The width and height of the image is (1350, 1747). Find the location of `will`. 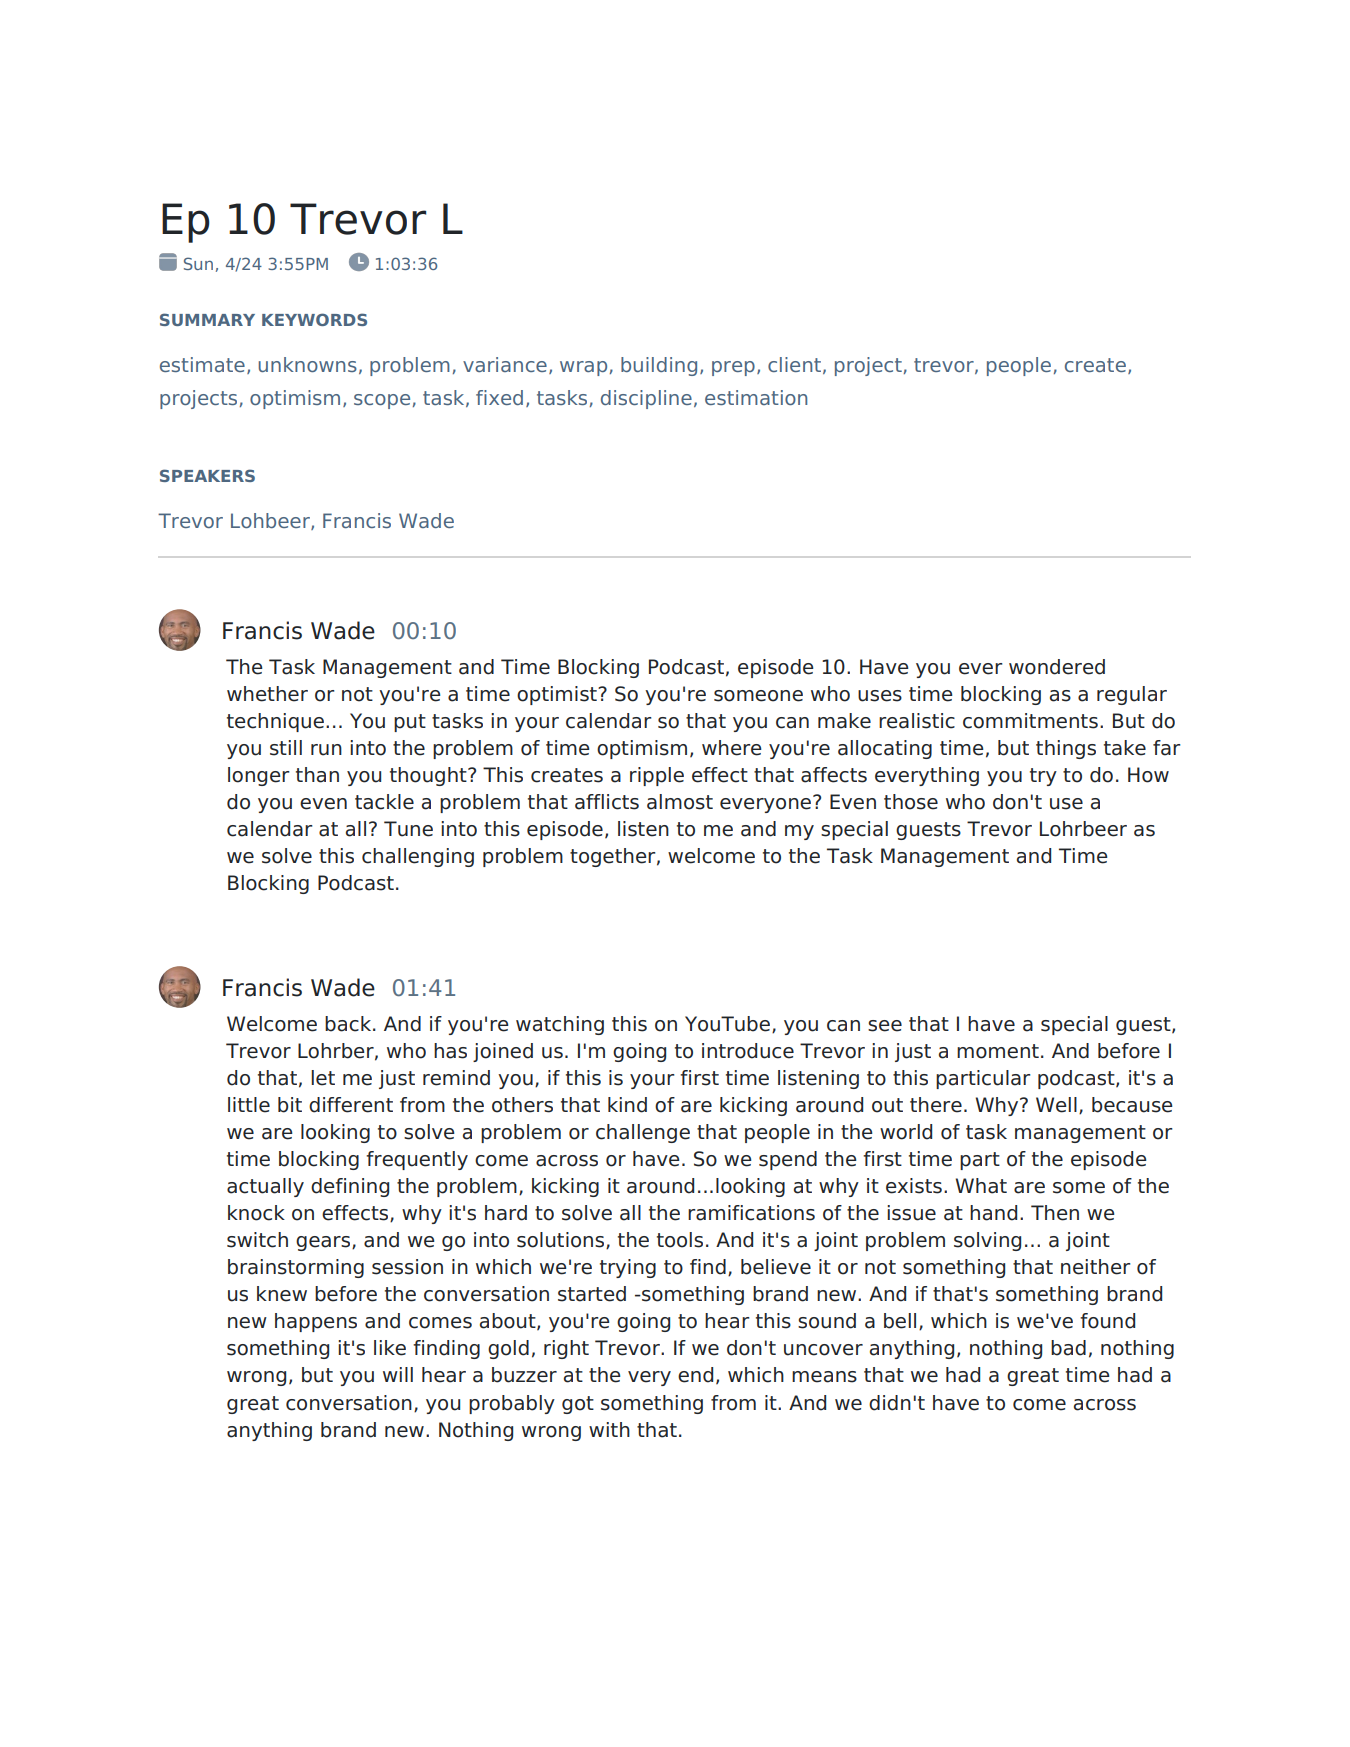

will is located at coordinates (398, 1374).
